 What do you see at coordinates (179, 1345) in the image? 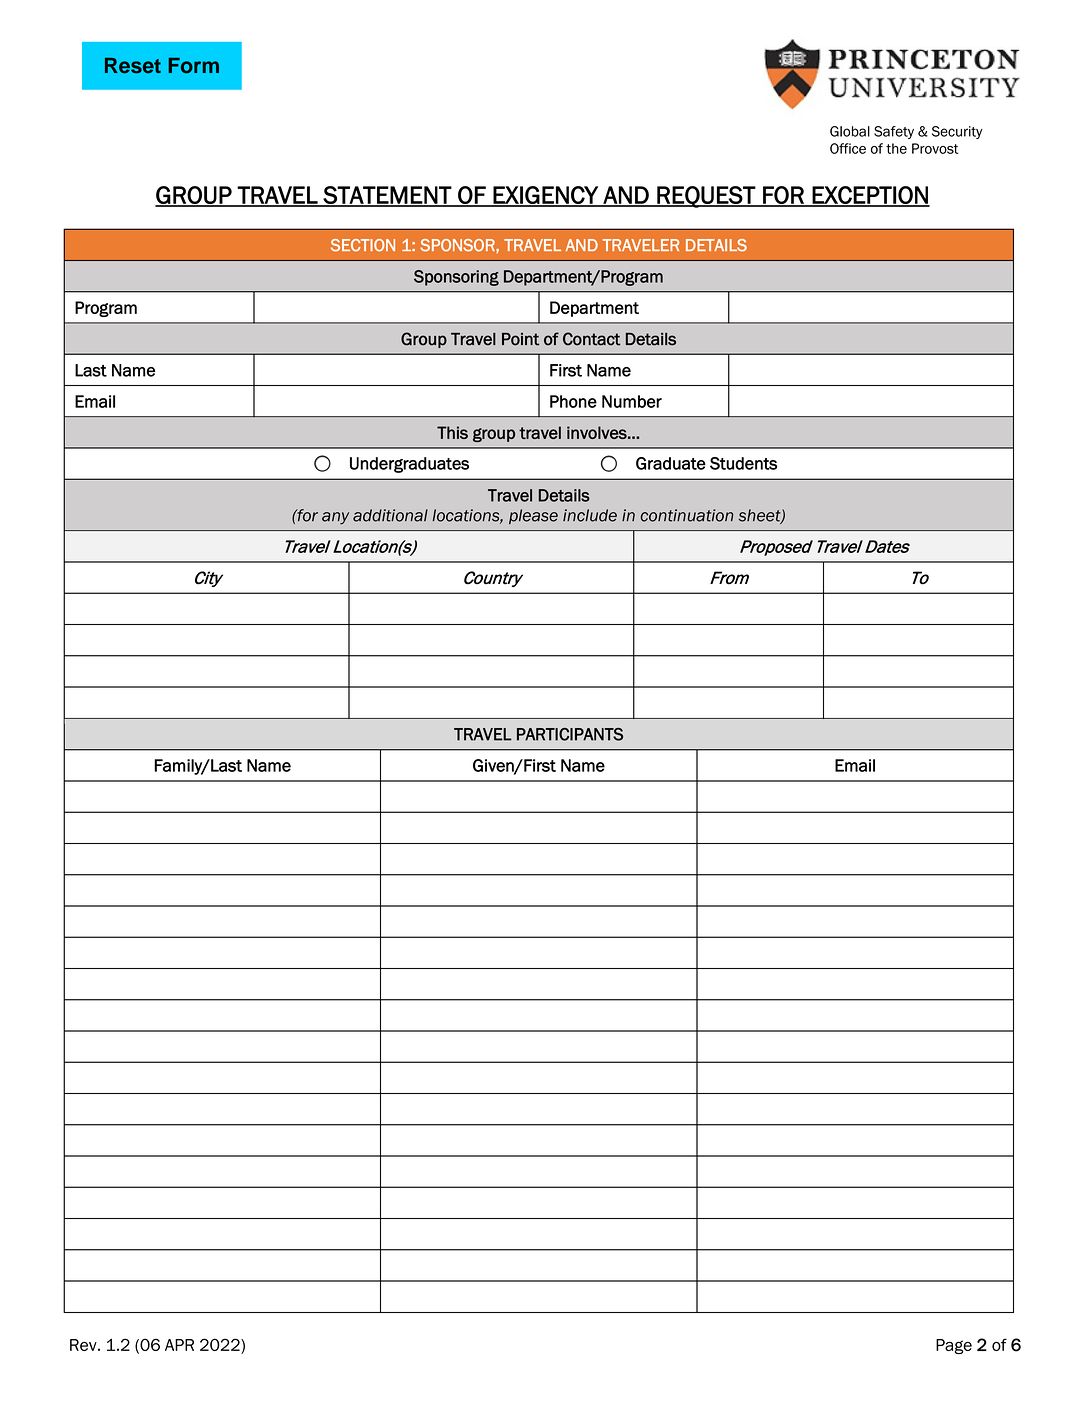
I see `APR` at bounding box center [179, 1345].
